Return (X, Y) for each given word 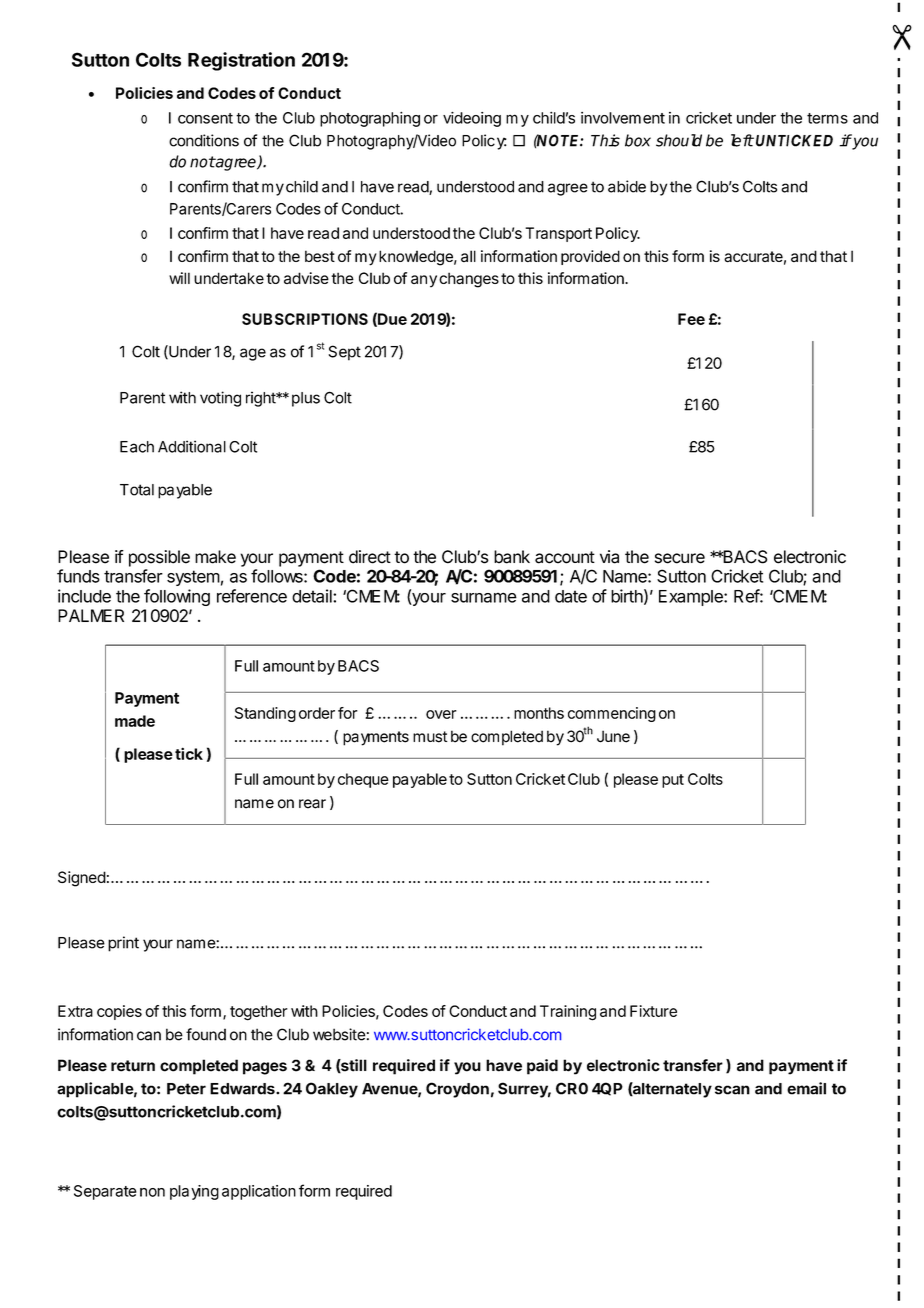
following (177, 597)
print (123, 944)
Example (692, 598)
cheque (363, 780)
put (673, 781)
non (152, 1192)
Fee (691, 319)
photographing (370, 119)
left (742, 140)
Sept (344, 353)
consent (205, 118)
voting (220, 399)
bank (512, 557)
